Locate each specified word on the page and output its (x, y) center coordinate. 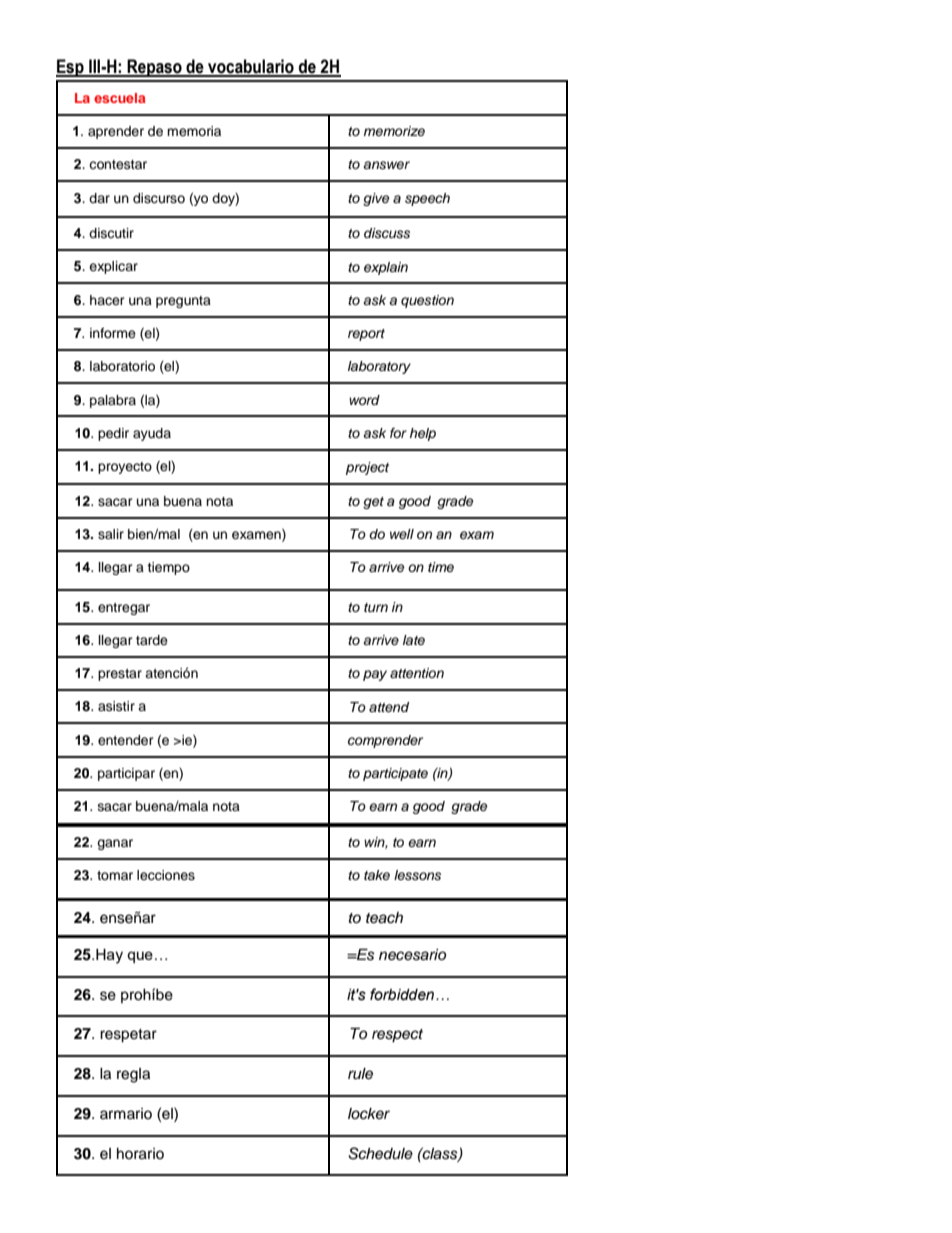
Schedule (380, 1153)
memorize (394, 131)
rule (360, 1074)
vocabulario (251, 67)
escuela (119, 98)
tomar (115, 875)
